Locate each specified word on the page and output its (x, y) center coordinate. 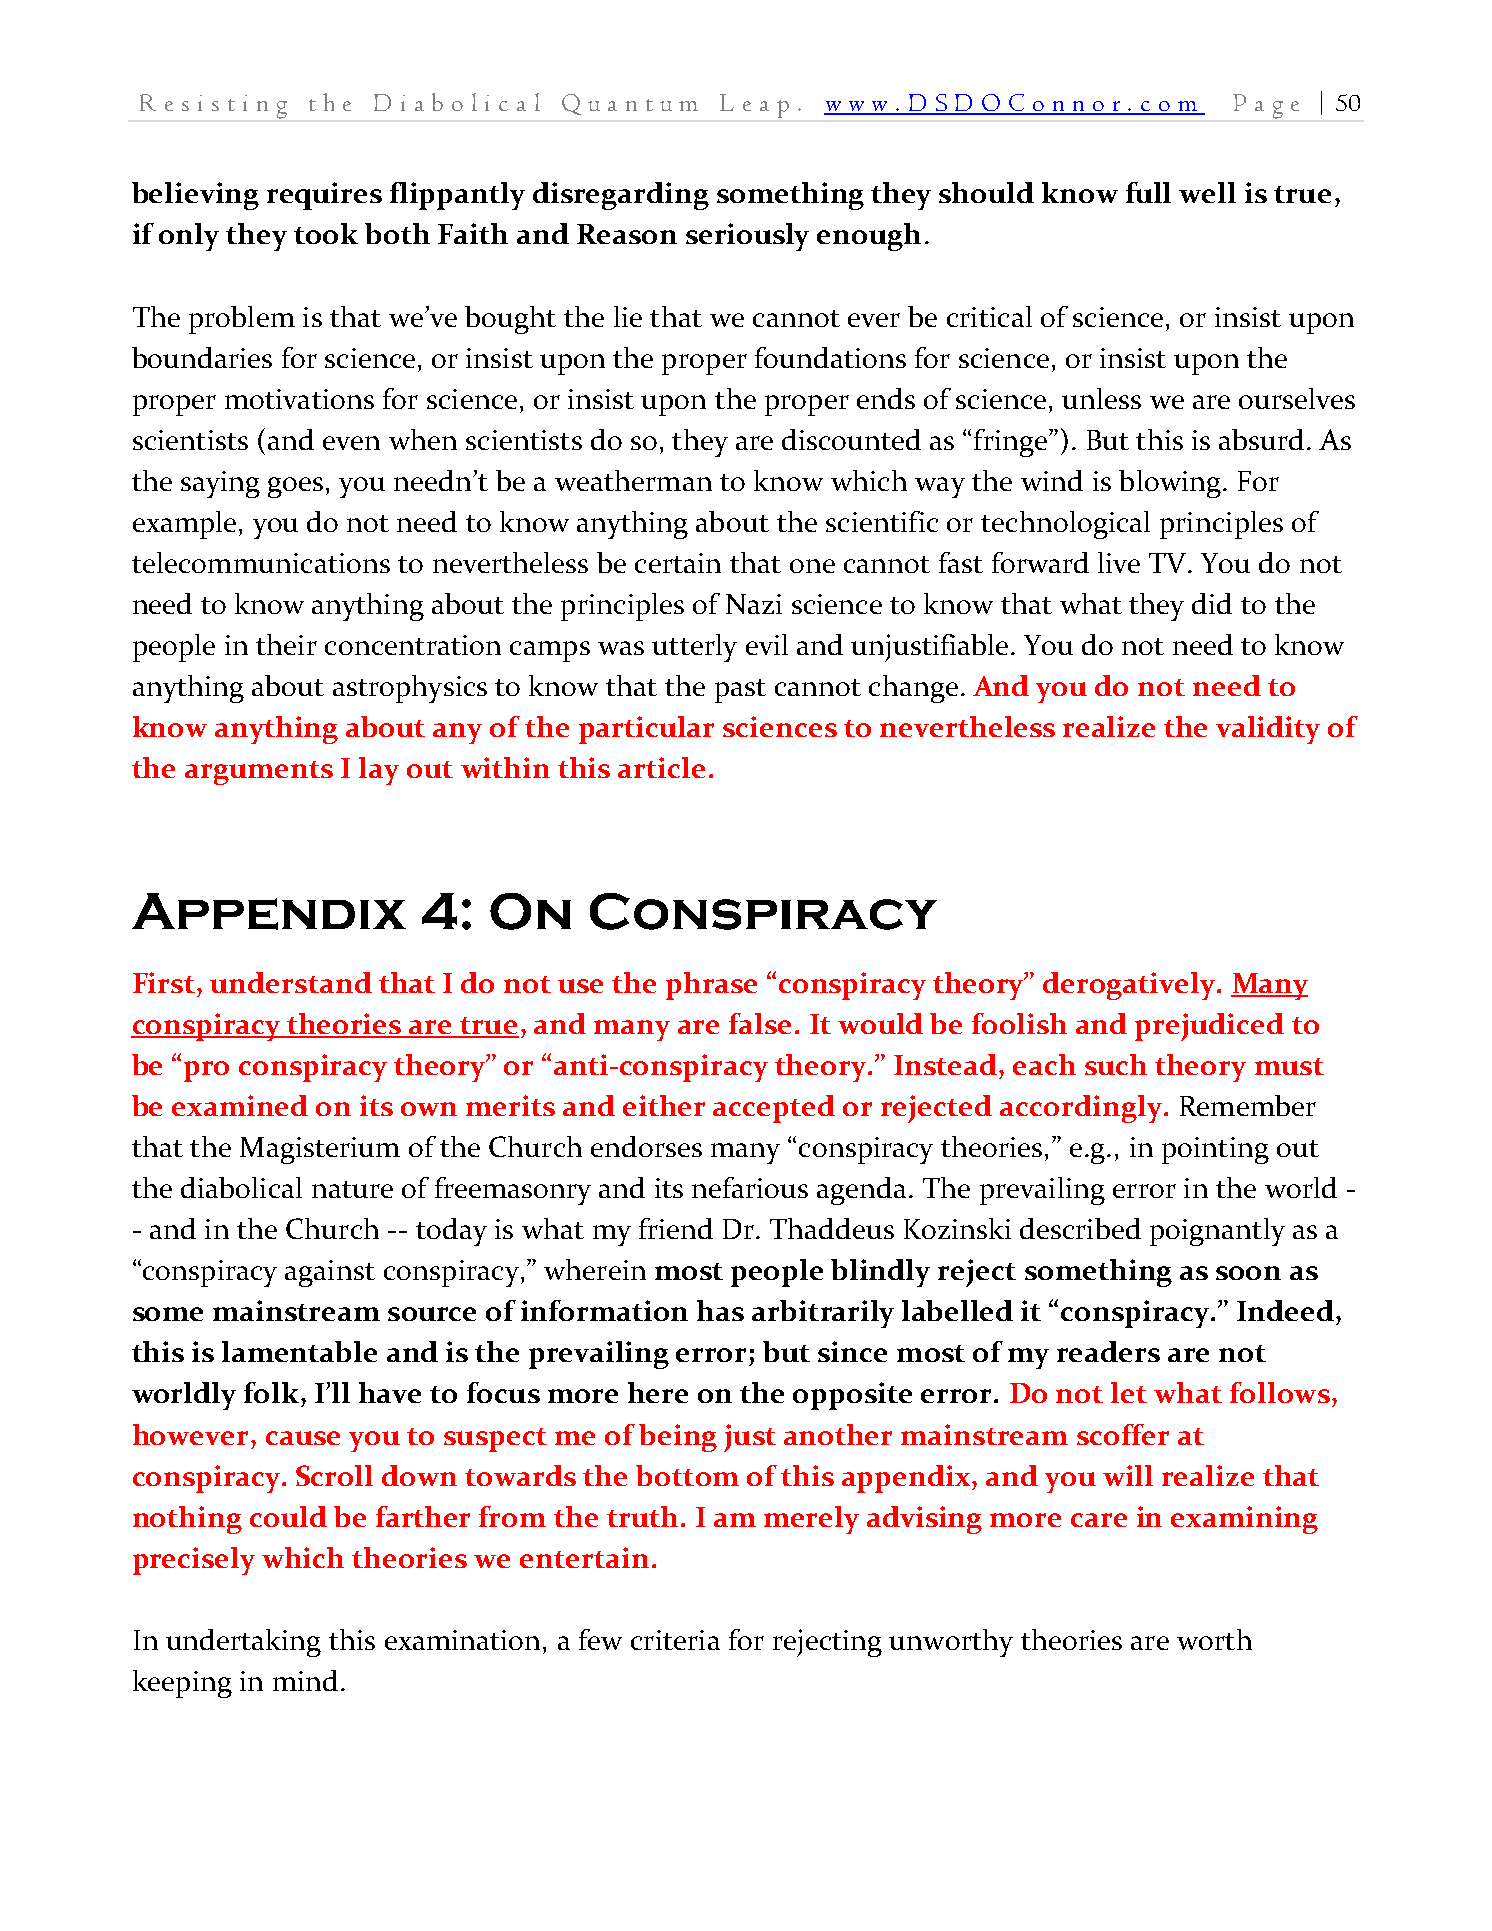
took (326, 233)
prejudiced (1209, 1027)
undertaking (243, 1643)
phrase (711, 986)
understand (291, 982)
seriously (747, 237)
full (1148, 192)
